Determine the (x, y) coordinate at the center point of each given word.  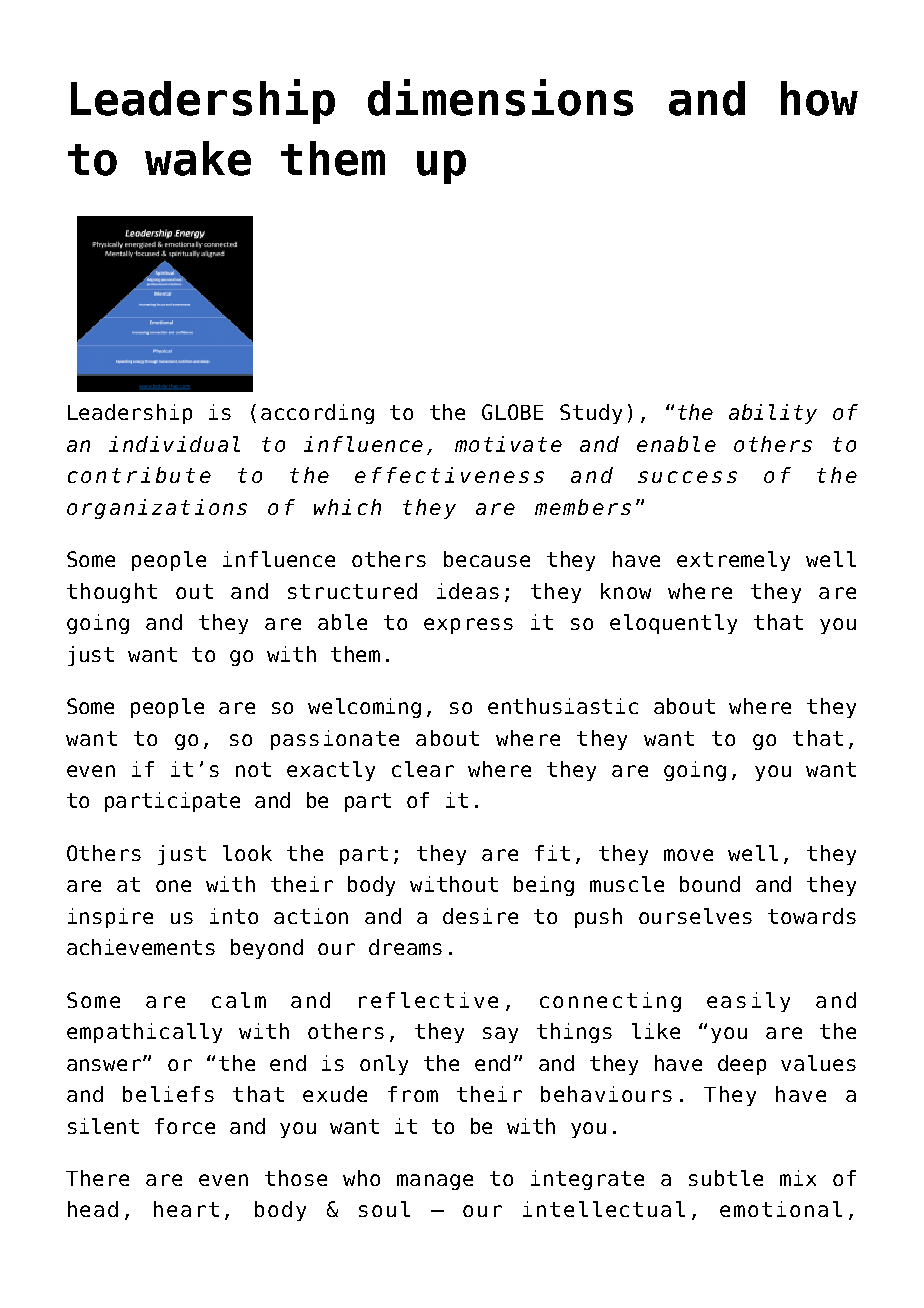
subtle (726, 1178)
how (819, 98)
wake (198, 158)
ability (773, 414)
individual (174, 444)
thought (112, 593)
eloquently (673, 624)
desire (480, 916)
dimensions (500, 97)
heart (186, 1209)
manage (435, 1182)
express (468, 626)
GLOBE (512, 412)
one (173, 886)
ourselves (695, 916)
